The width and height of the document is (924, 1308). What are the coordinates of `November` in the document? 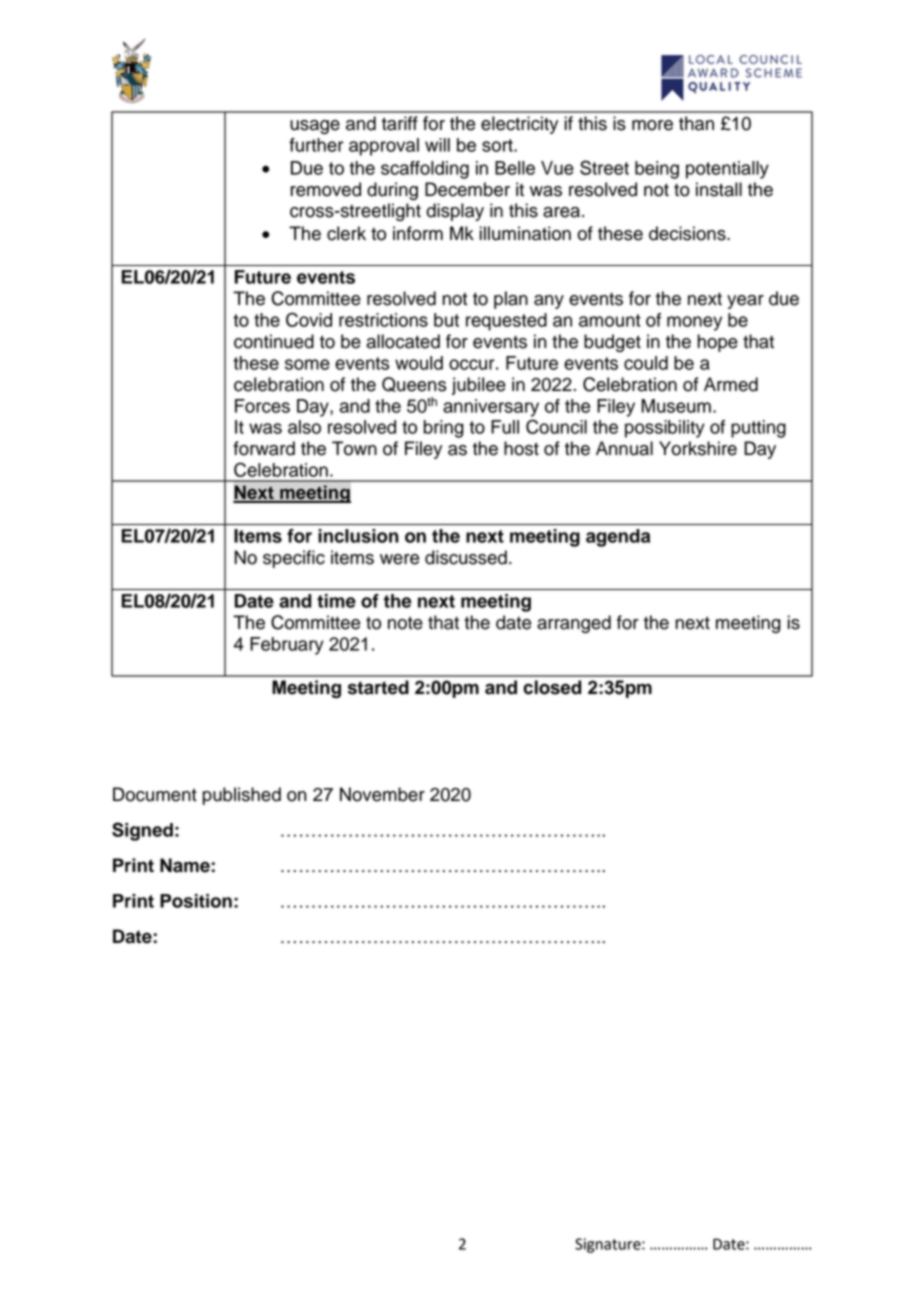 It's located at (382, 794).
